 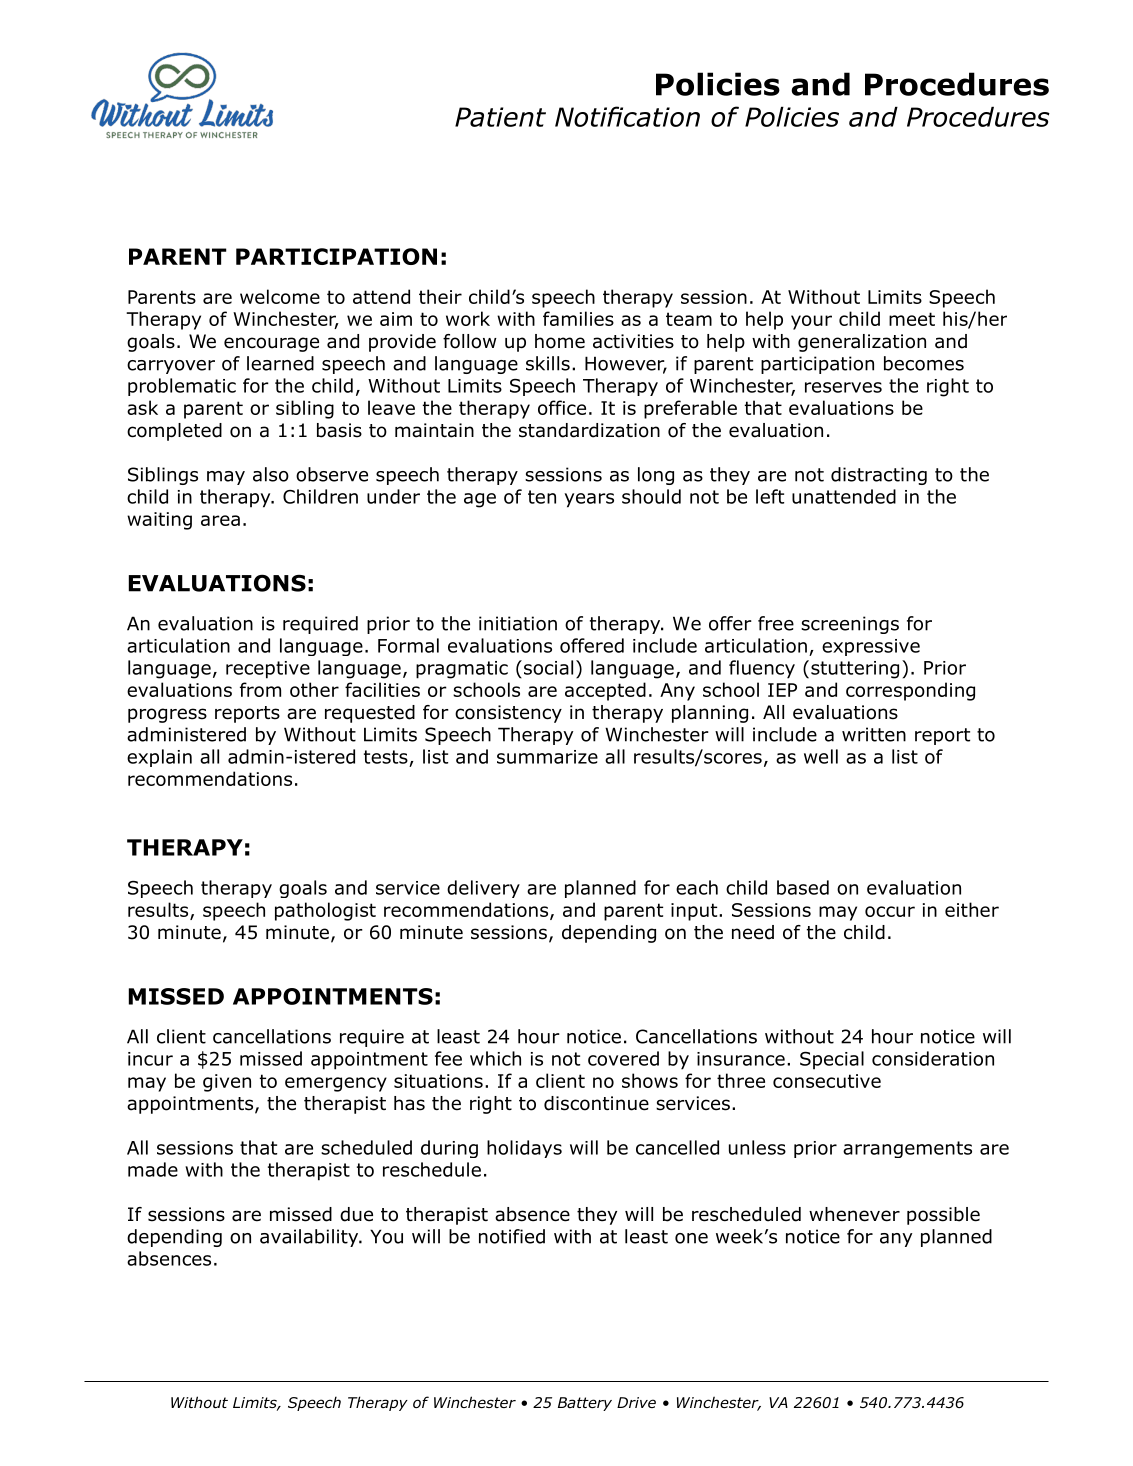 I want to click on welcome, so click(x=280, y=296).
